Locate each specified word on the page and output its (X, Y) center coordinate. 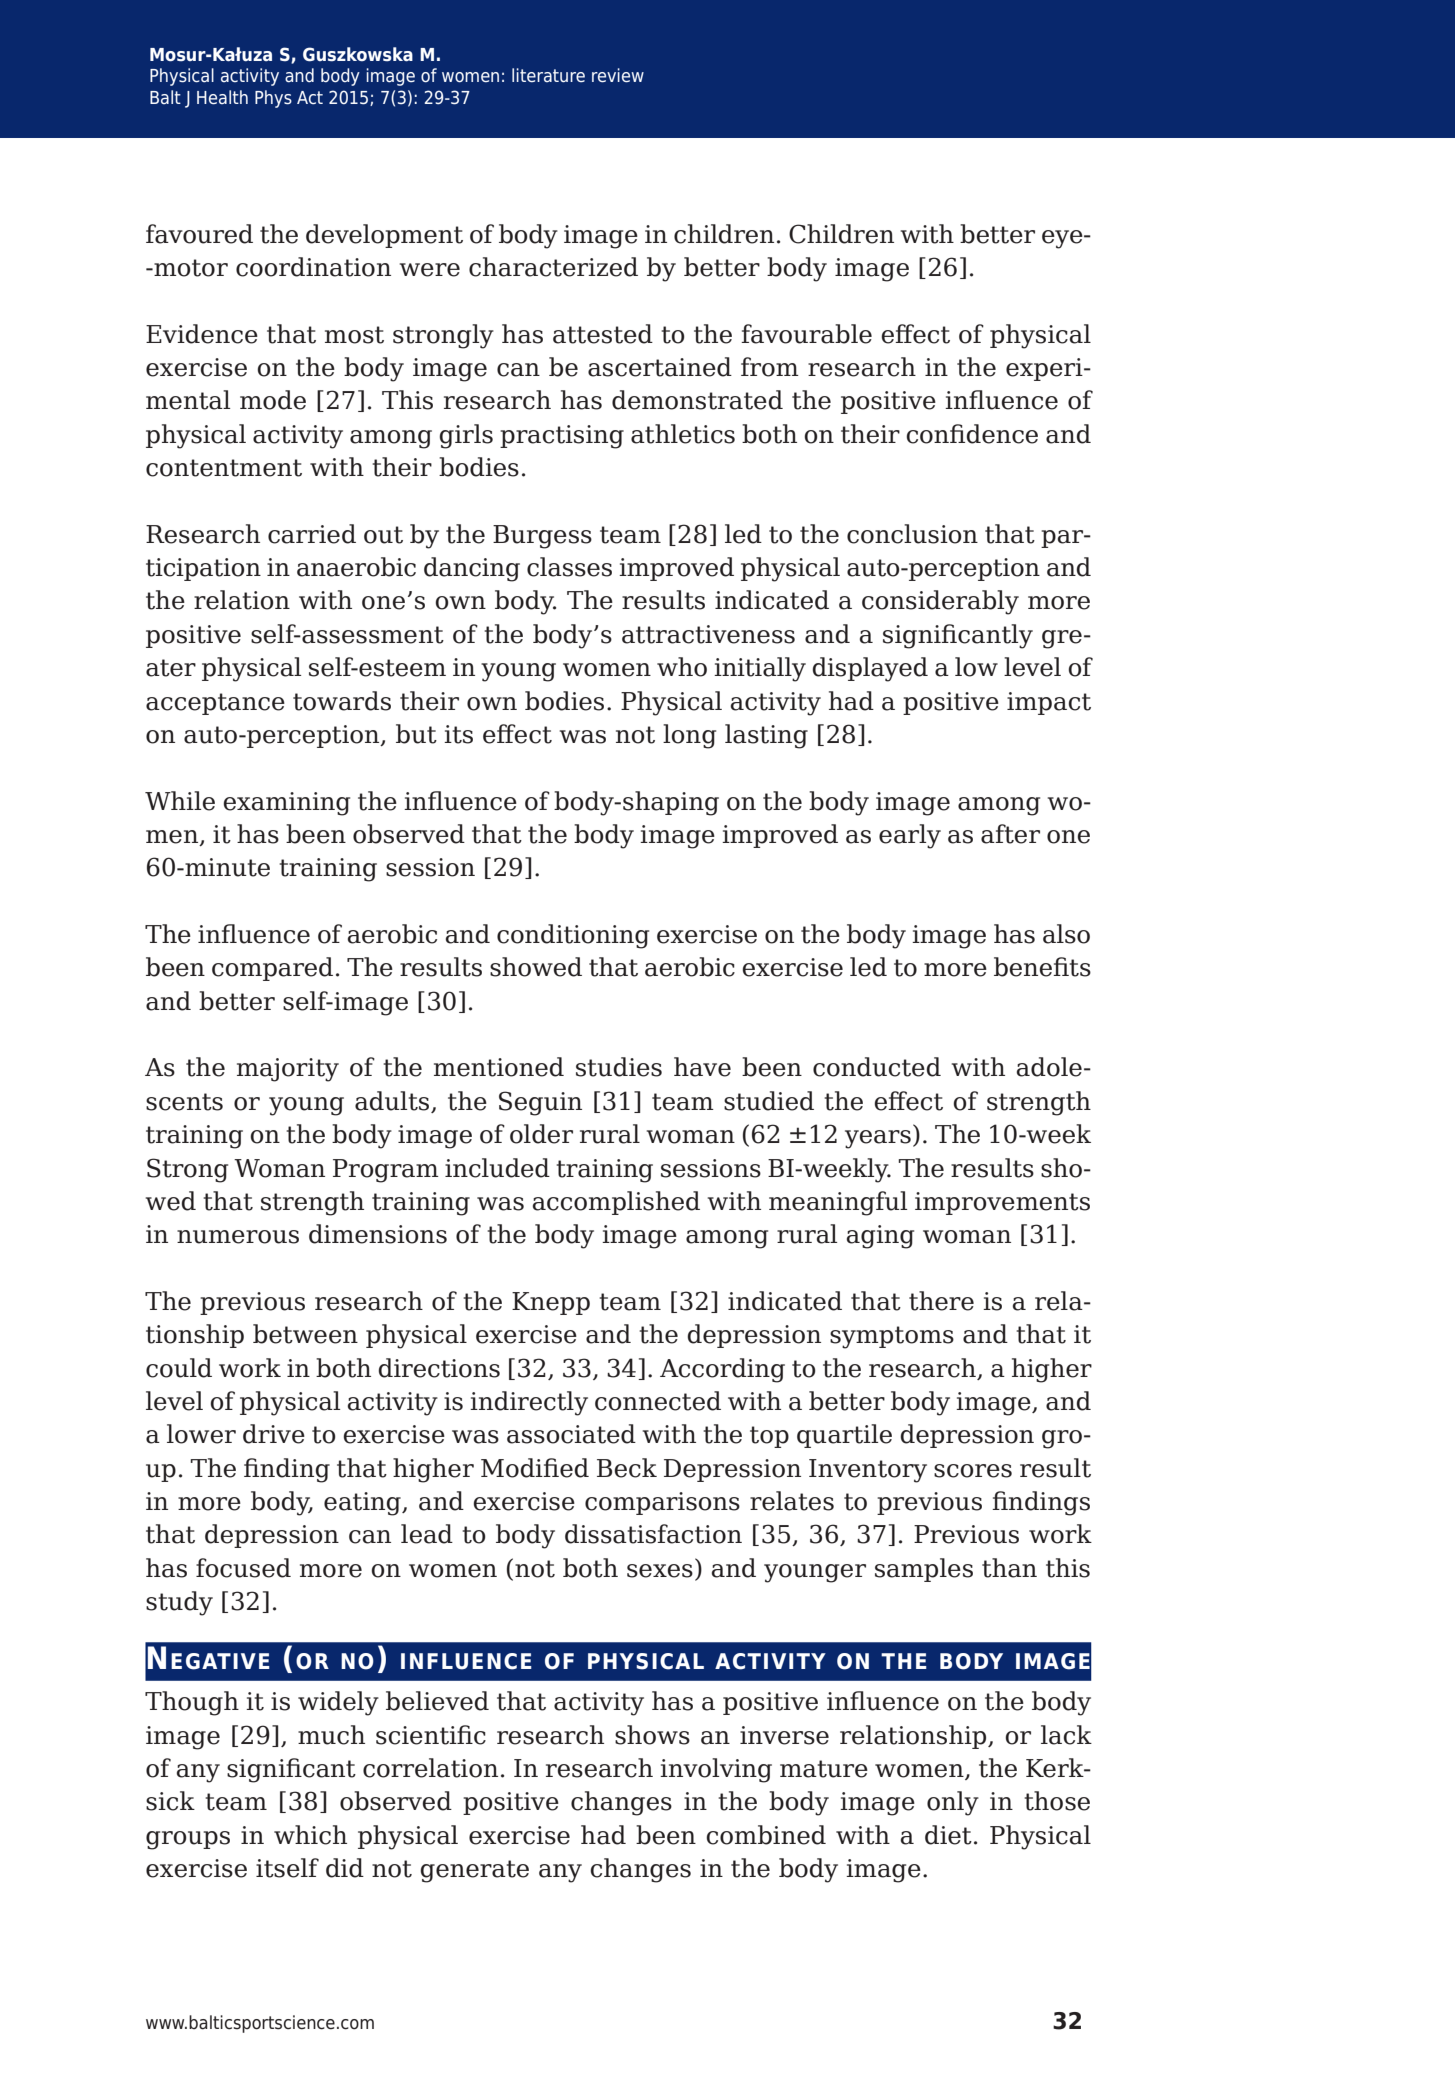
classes (569, 567)
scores (973, 1471)
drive (274, 1434)
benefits (1042, 967)
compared (272, 969)
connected (658, 1401)
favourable (806, 334)
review (618, 75)
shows (652, 1735)
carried (312, 534)
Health (222, 97)
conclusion (912, 534)
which (310, 1835)
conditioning (573, 936)
